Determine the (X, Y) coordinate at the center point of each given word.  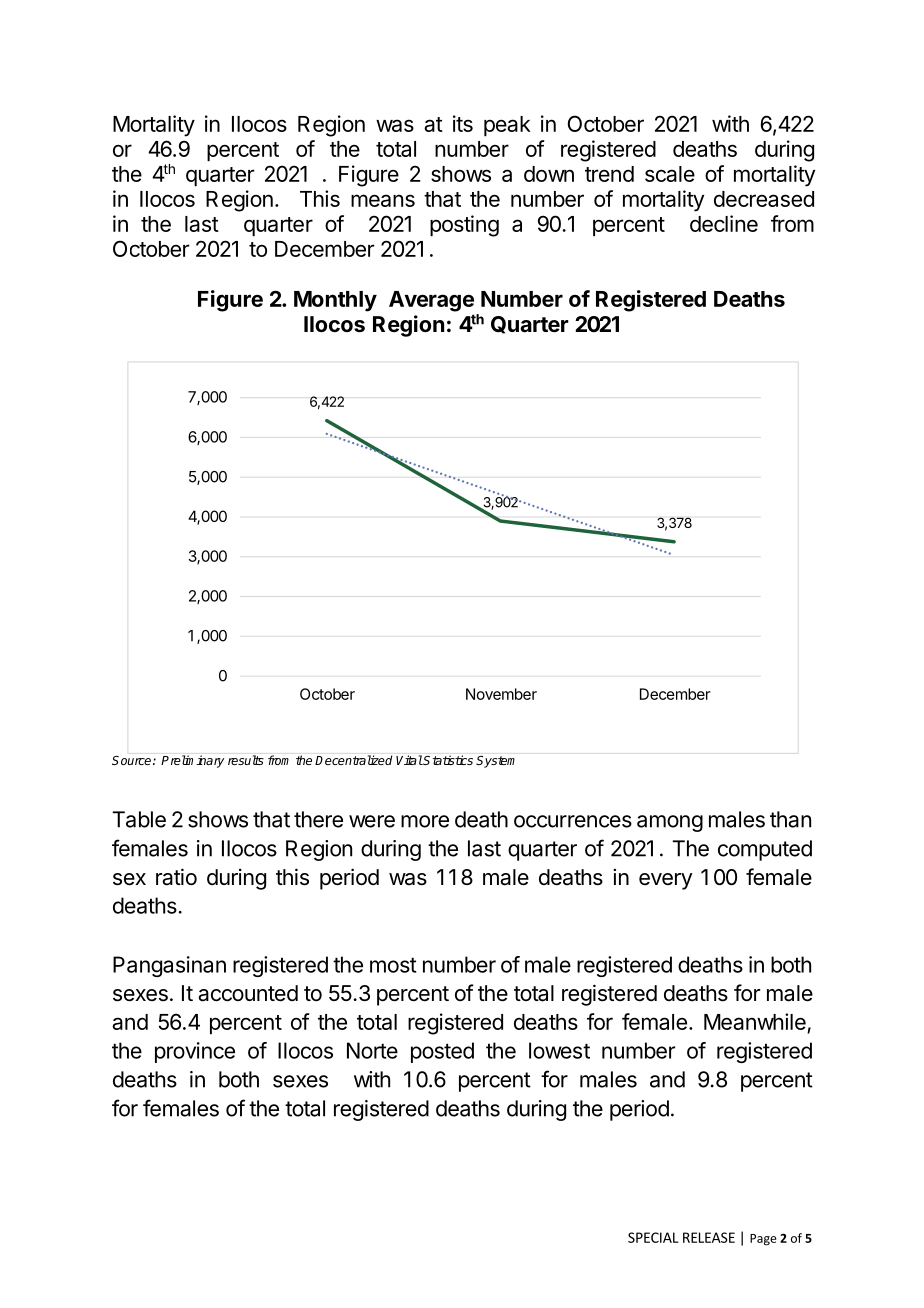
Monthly (335, 301)
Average (431, 301)
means (383, 200)
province (195, 1052)
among (670, 823)
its (463, 123)
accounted (248, 993)
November (501, 694)
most (393, 965)
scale (670, 174)
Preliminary (192, 761)
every (666, 881)
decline (724, 223)
